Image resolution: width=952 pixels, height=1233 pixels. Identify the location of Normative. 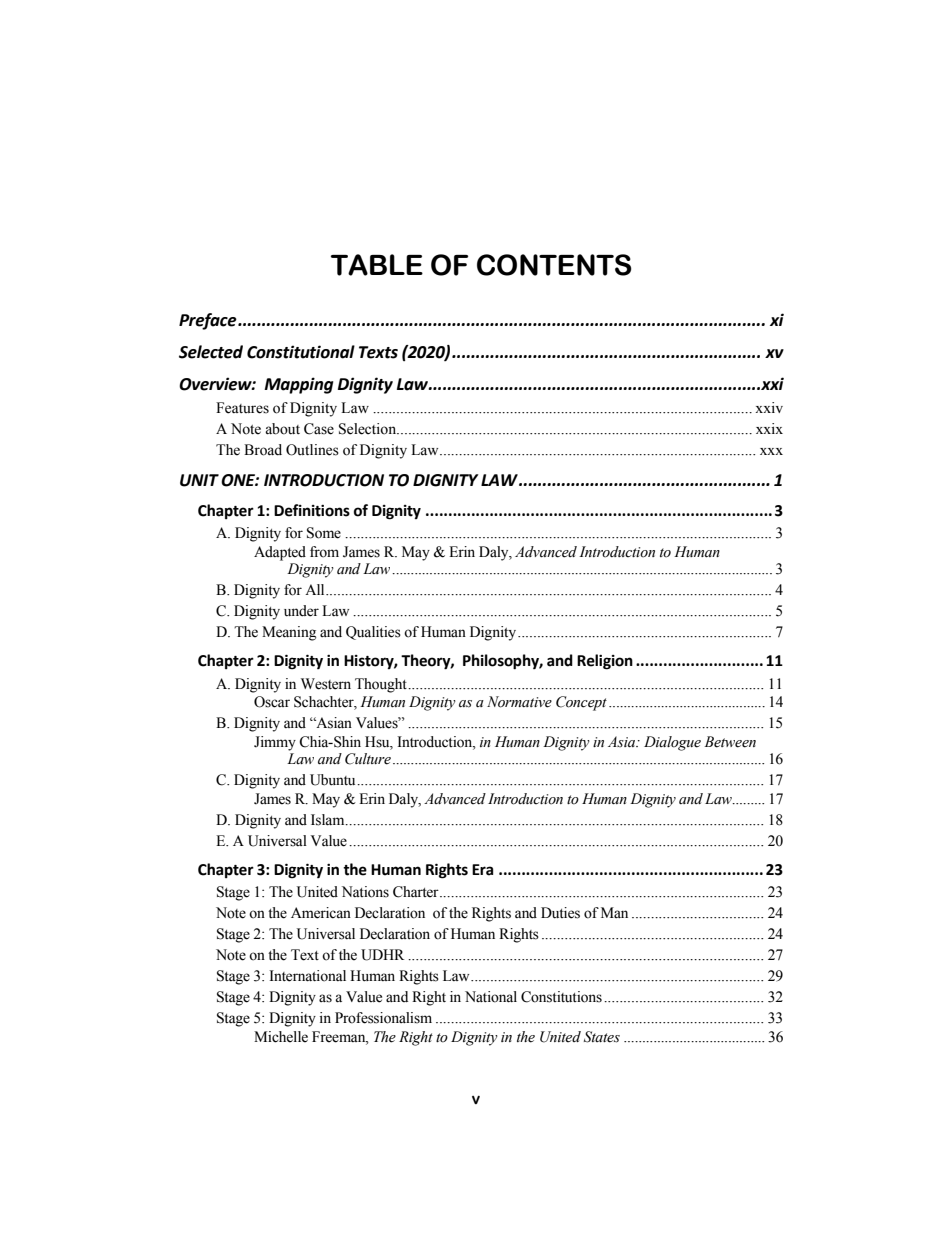
(519, 702).
